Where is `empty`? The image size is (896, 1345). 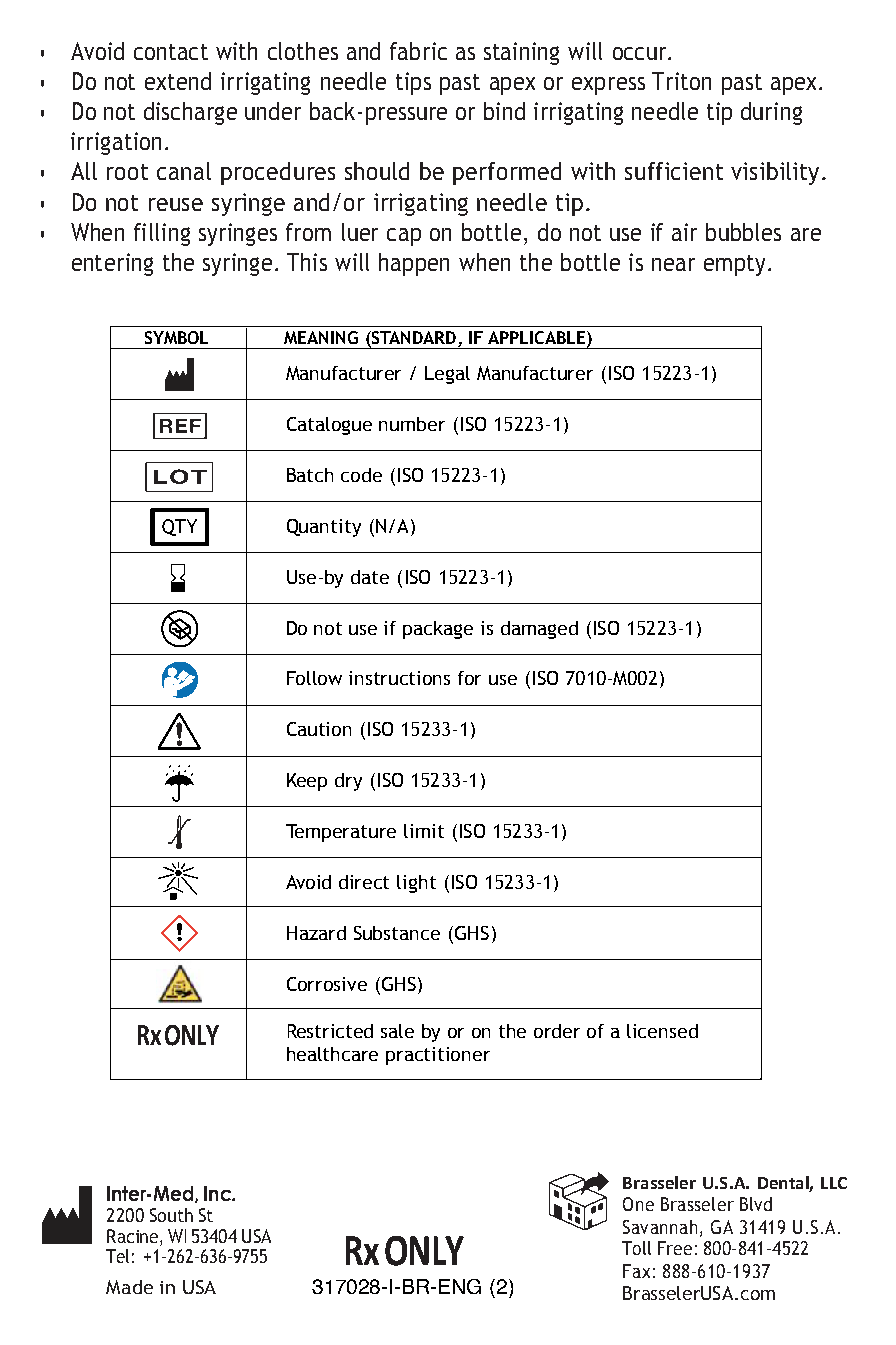
empty is located at coordinates (734, 265).
